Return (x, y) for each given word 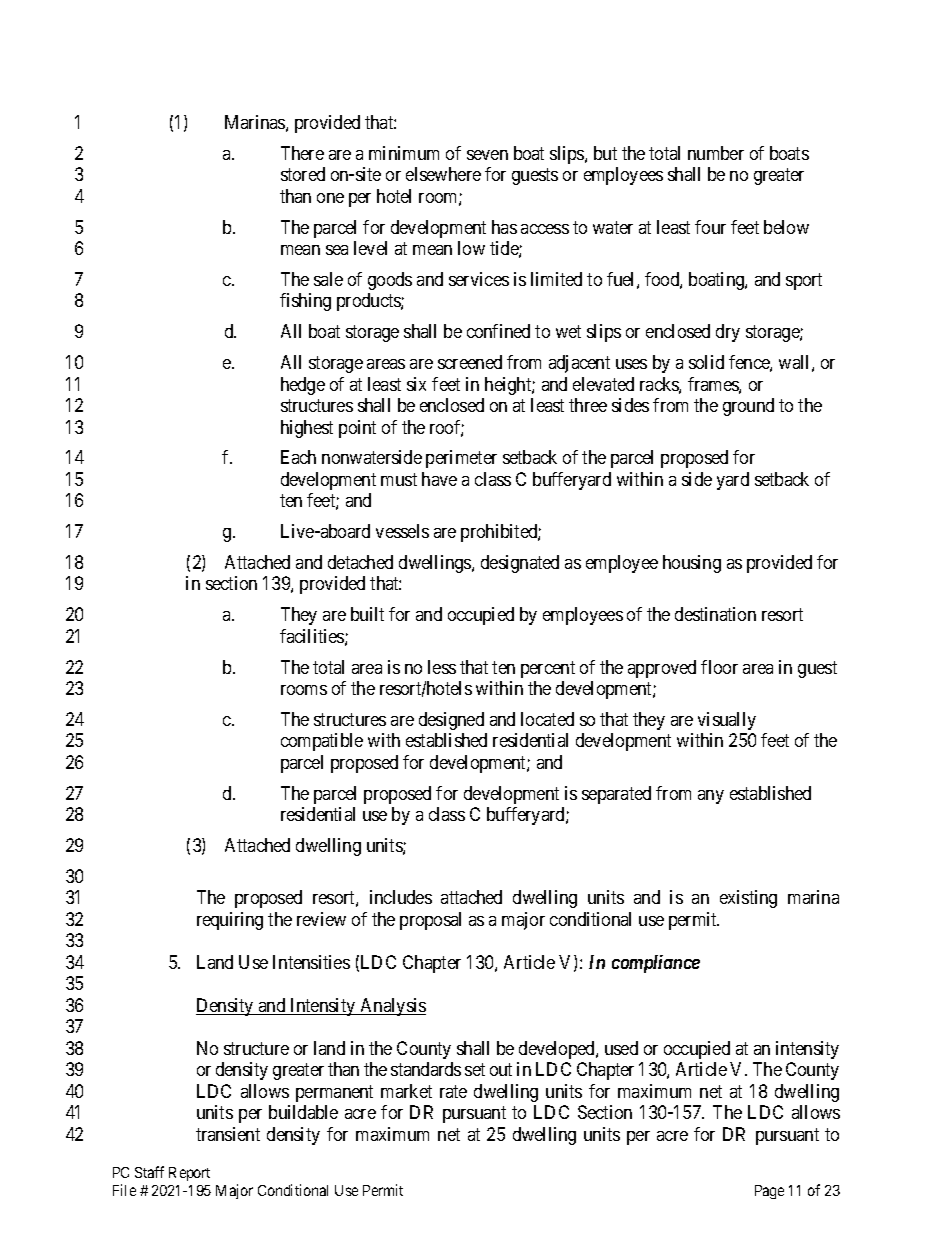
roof (447, 428)
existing (748, 899)
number (716, 153)
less (442, 667)
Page (769, 1192)
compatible (322, 742)
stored (303, 174)
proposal (430, 921)
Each (298, 457)
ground (748, 407)
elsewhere (443, 174)
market (406, 1091)
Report (189, 1174)
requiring (230, 921)
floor (719, 667)
